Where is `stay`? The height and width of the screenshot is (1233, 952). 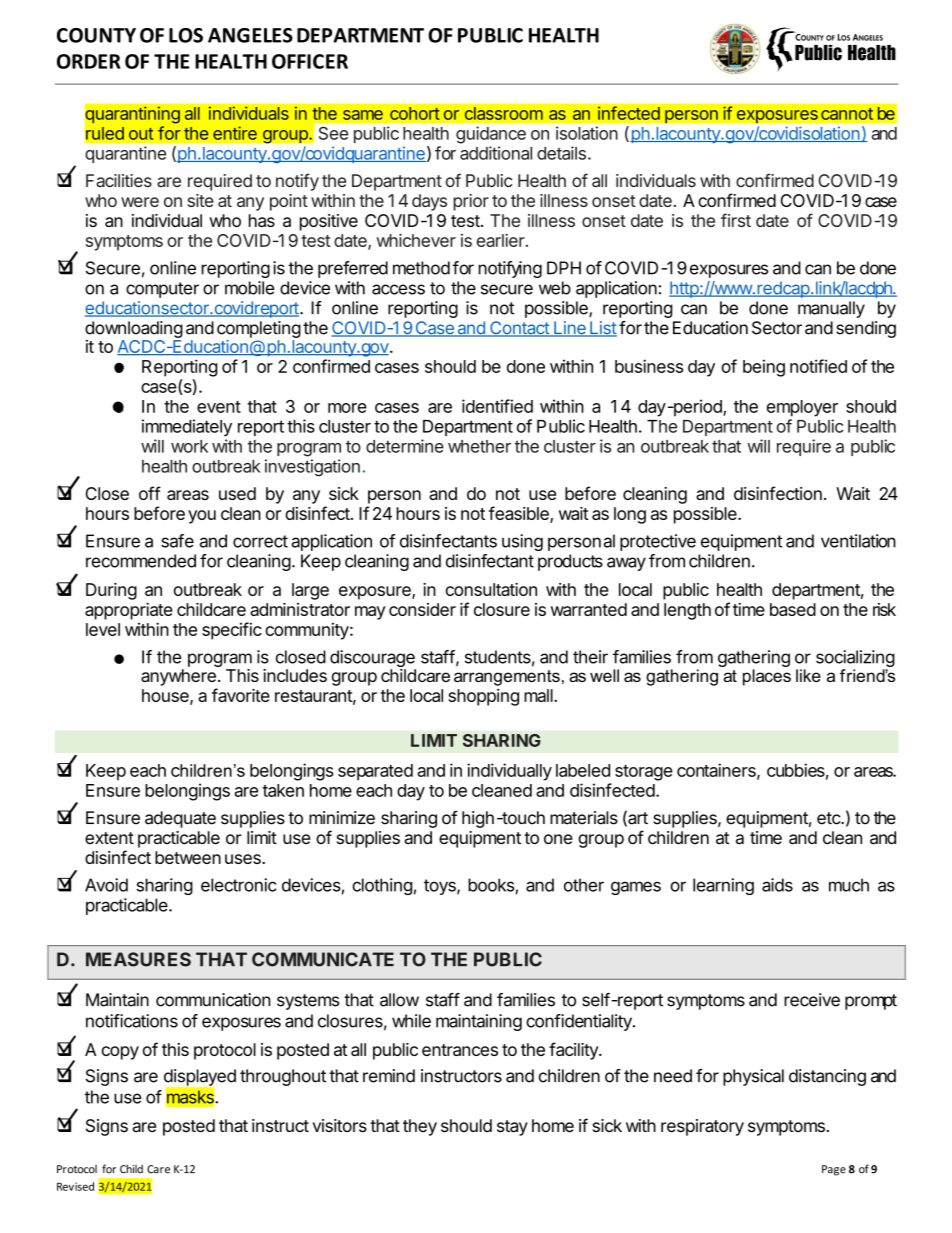 stay is located at coordinates (512, 1128).
